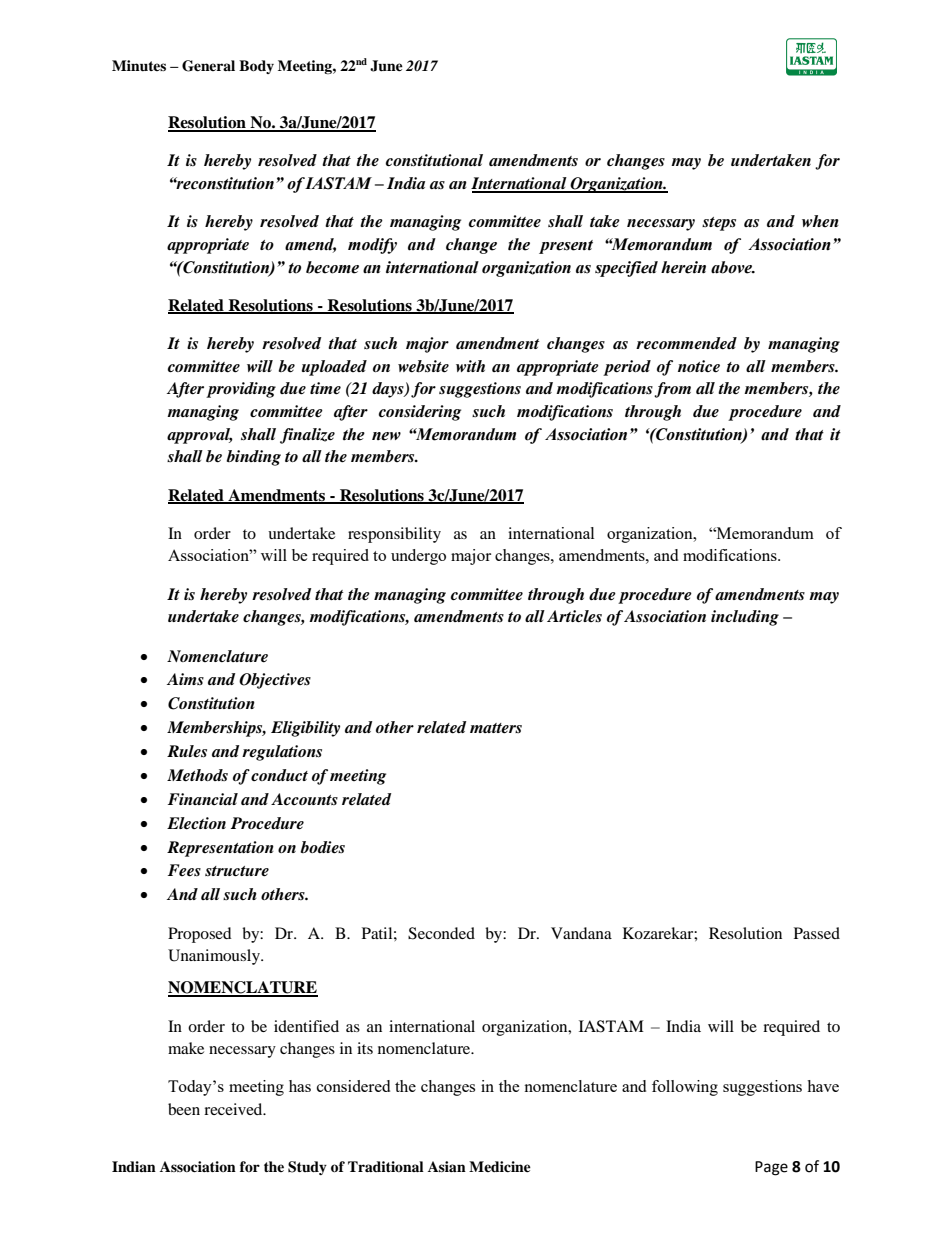  What do you see at coordinates (208, 66) in the screenshot?
I see `General` at bounding box center [208, 66].
